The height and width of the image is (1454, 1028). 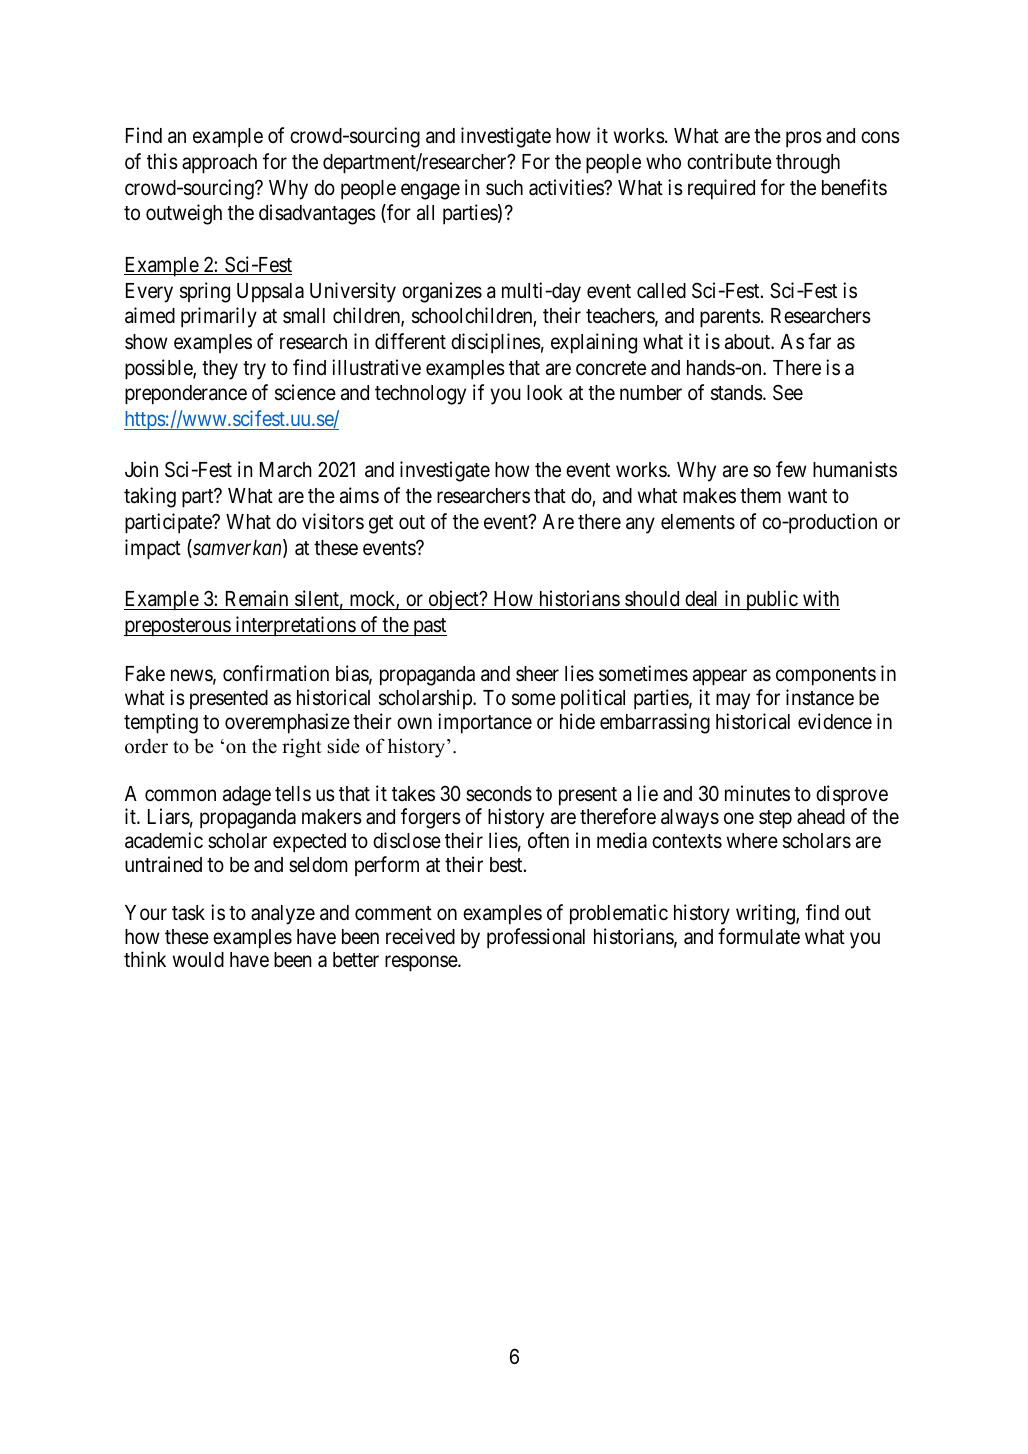 I want to click on preposterous, so click(x=178, y=627).
